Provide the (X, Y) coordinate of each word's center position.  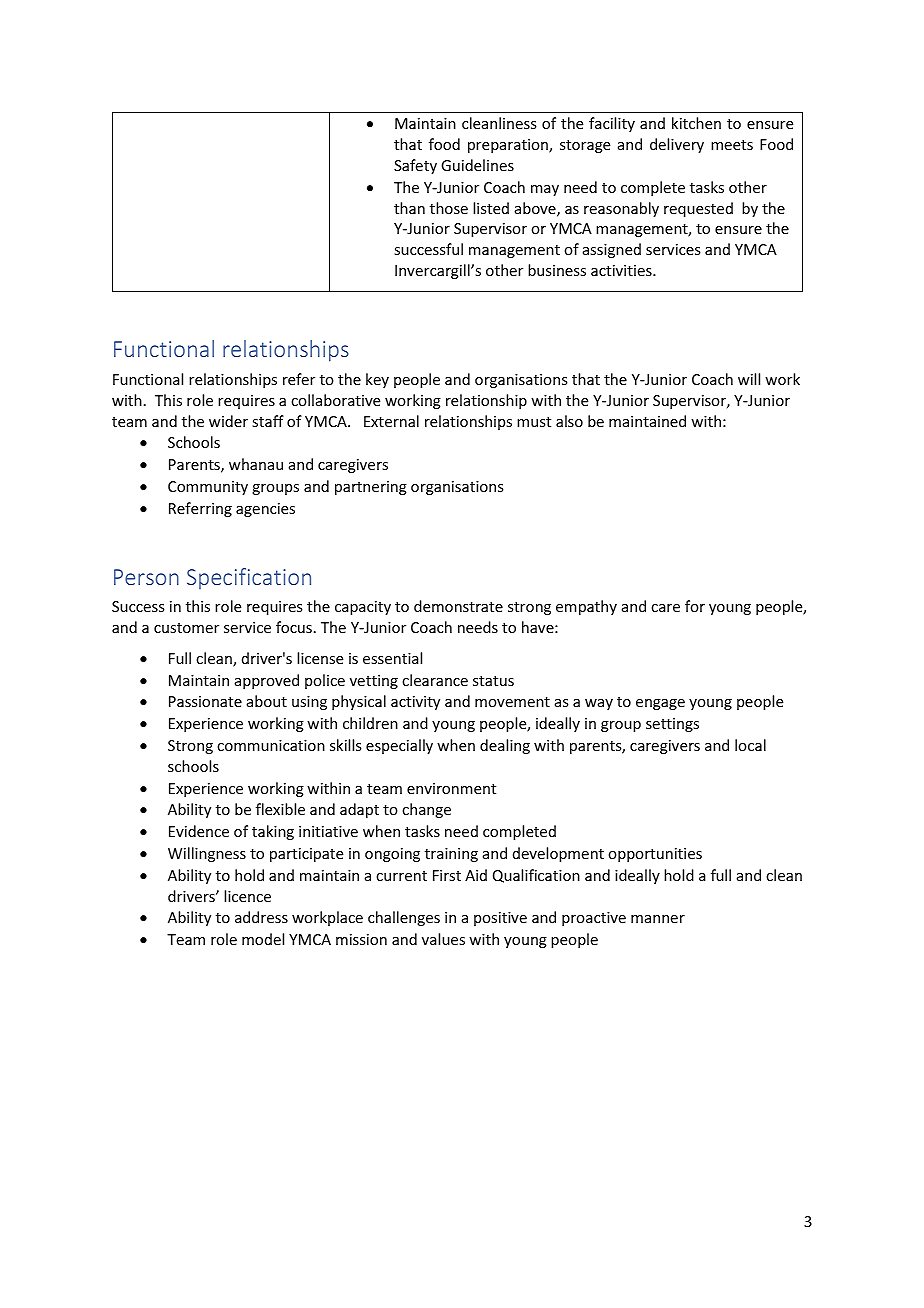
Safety (415, 166)
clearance (435, 680)
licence (247, 896)
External (391, 421)
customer (186, 628)
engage (660, 704)
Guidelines (477, 165)
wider (228, 421)
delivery (677, 145)
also (569, 421)
